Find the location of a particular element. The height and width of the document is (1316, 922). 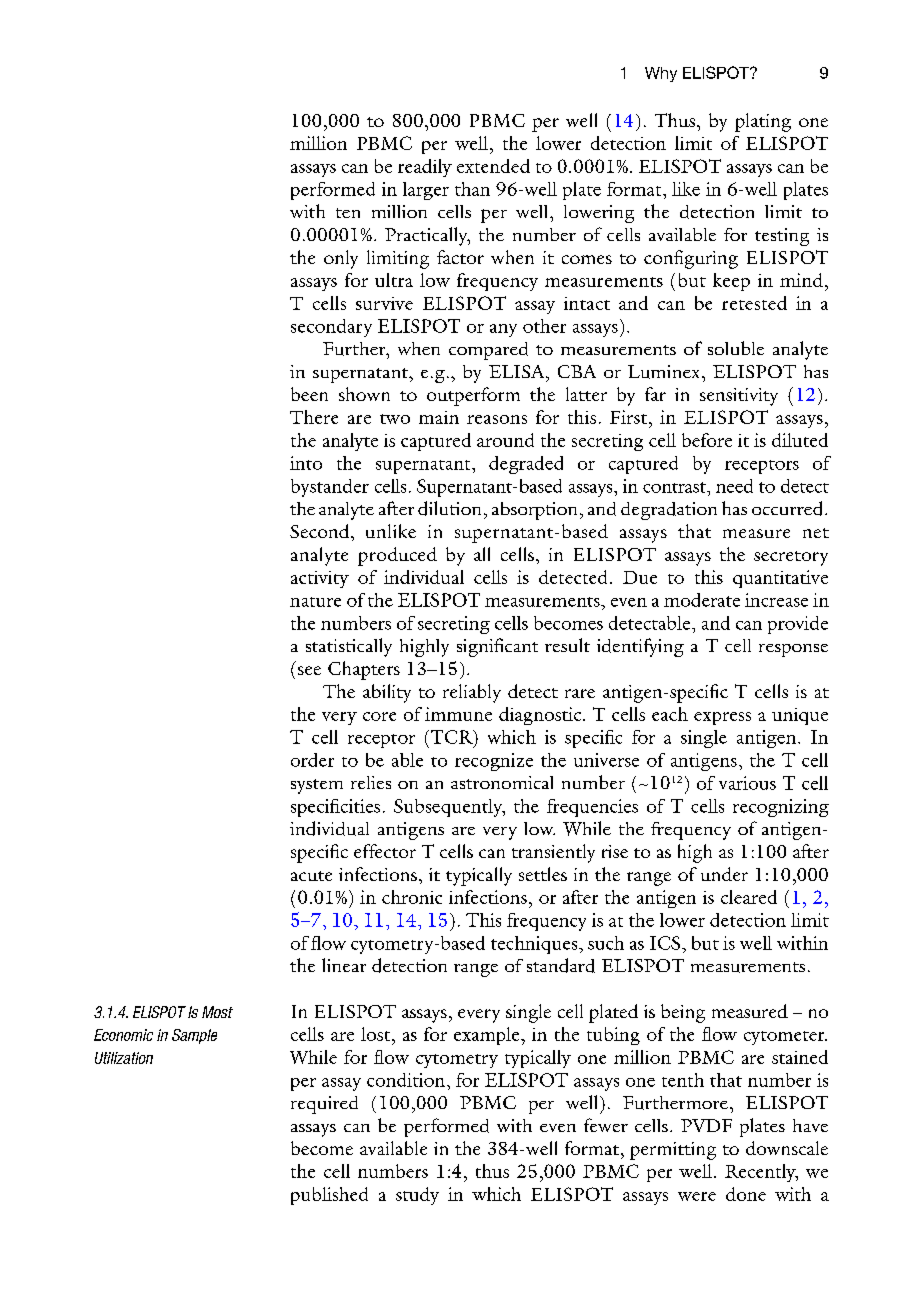

plating is located at coordinates (763, 122).
